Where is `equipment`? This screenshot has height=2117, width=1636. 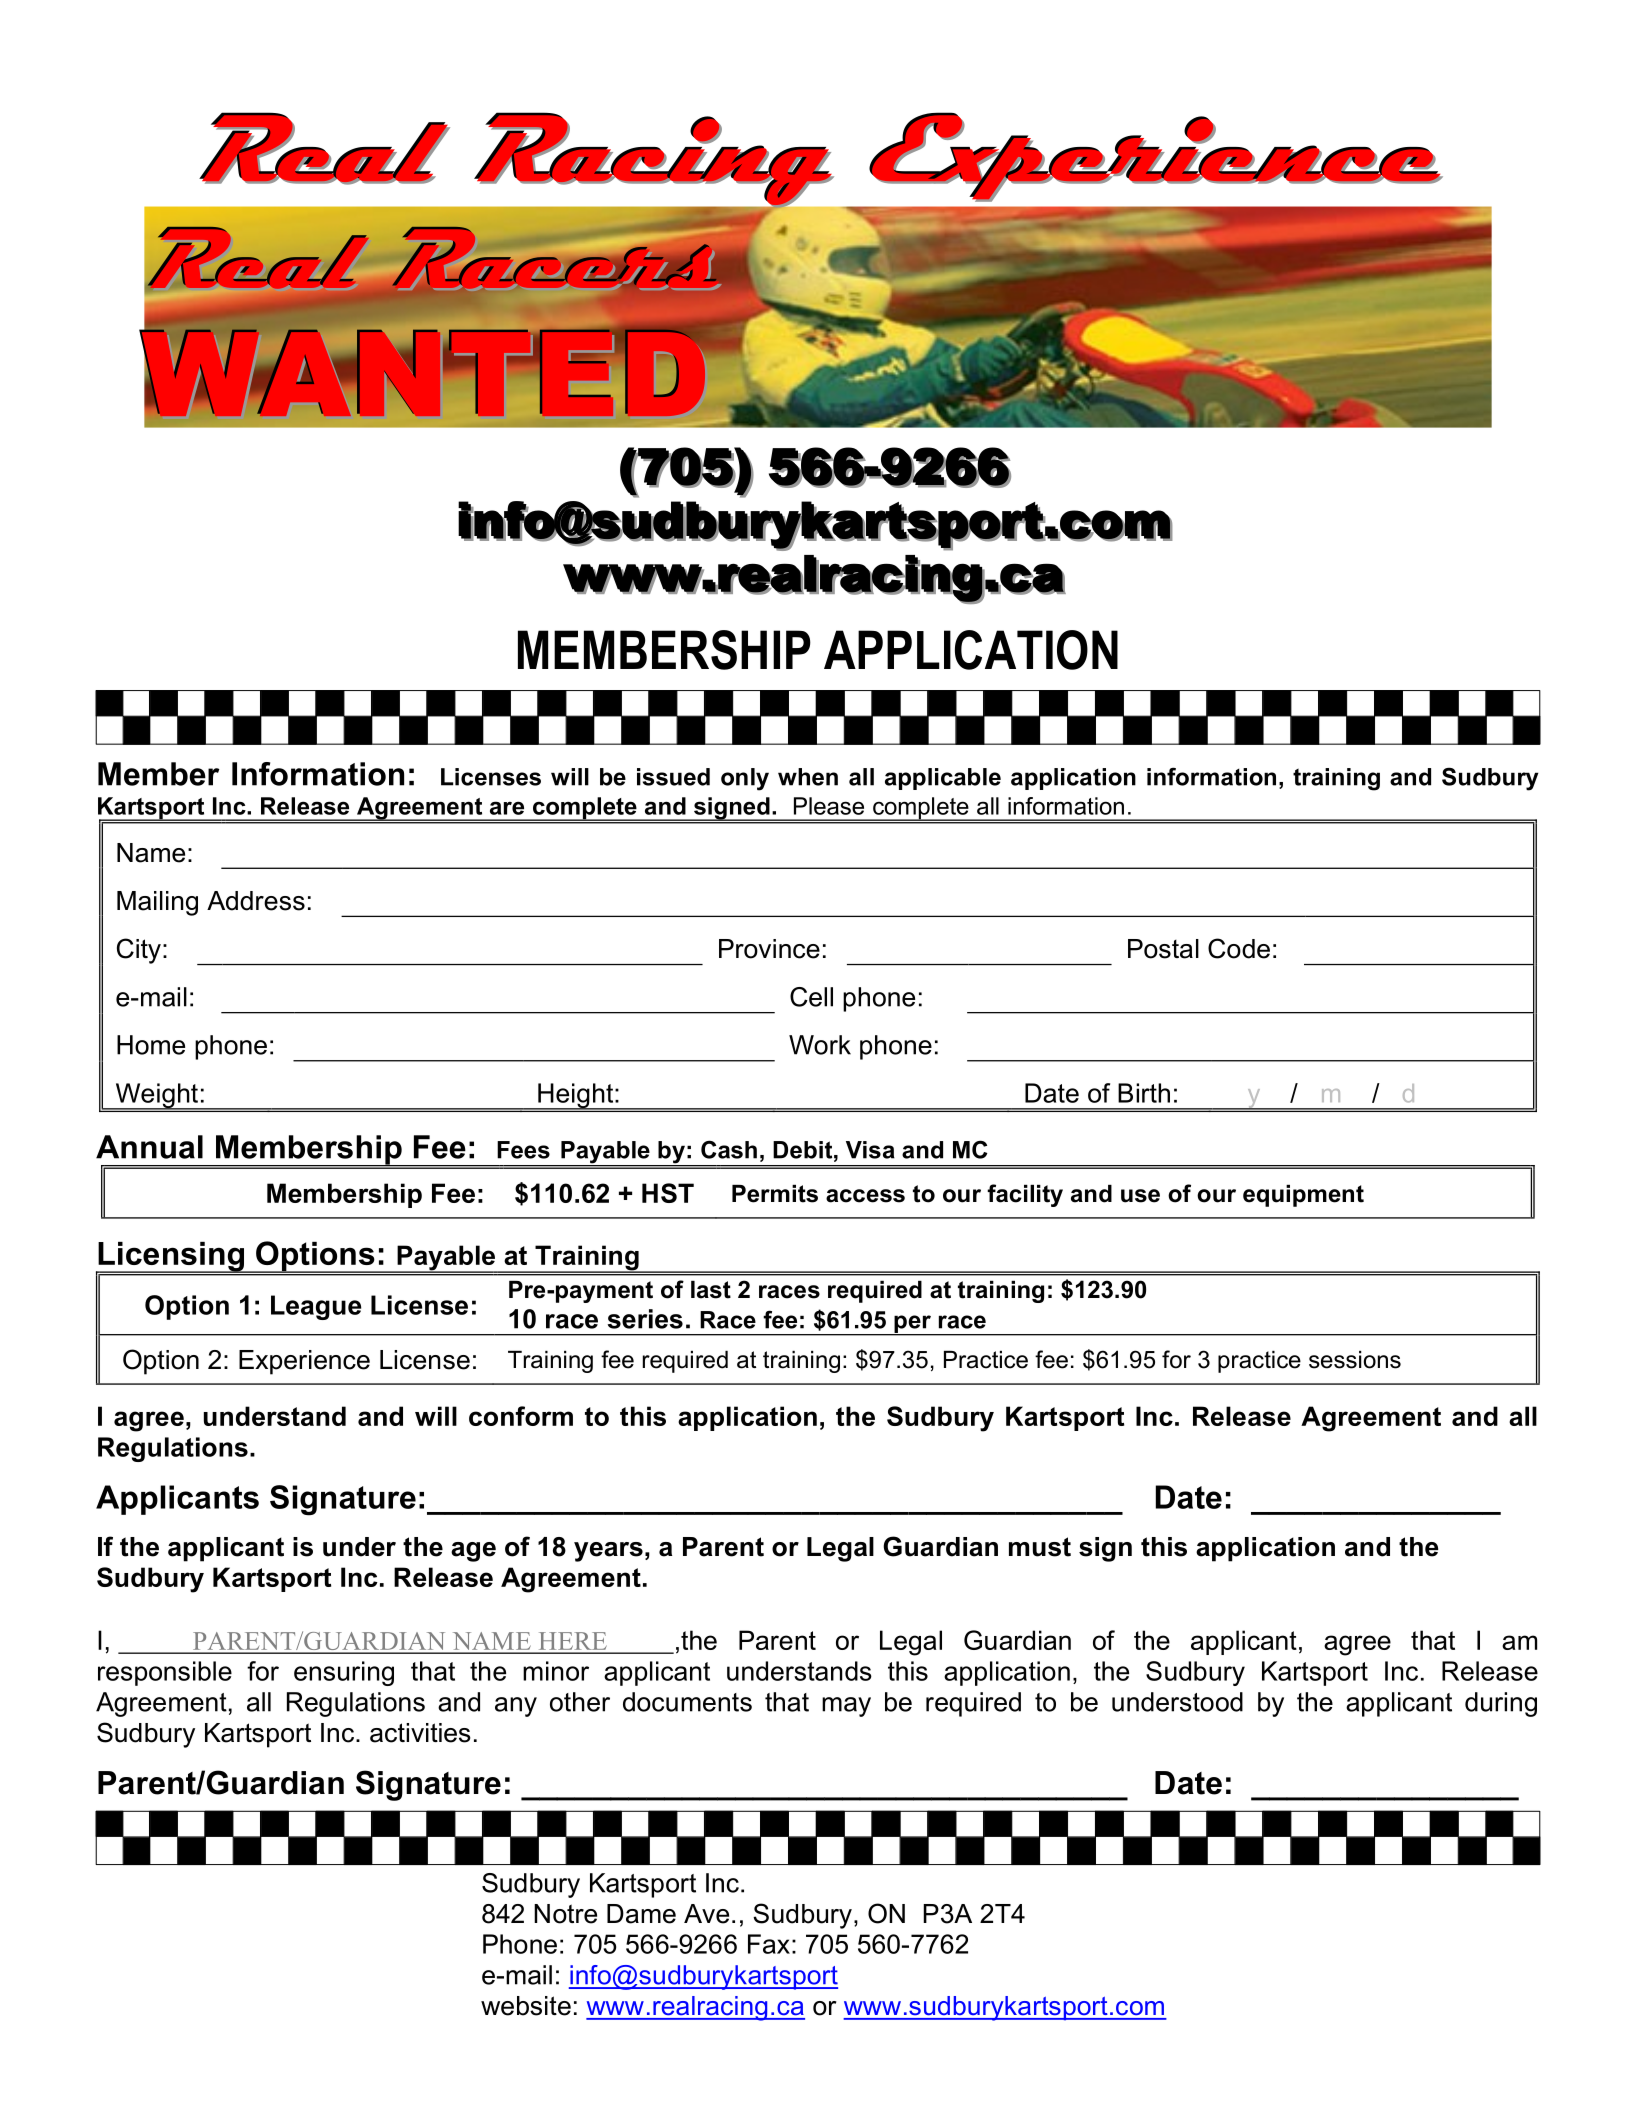
equipment is located at coordinates (1303, 1196).
